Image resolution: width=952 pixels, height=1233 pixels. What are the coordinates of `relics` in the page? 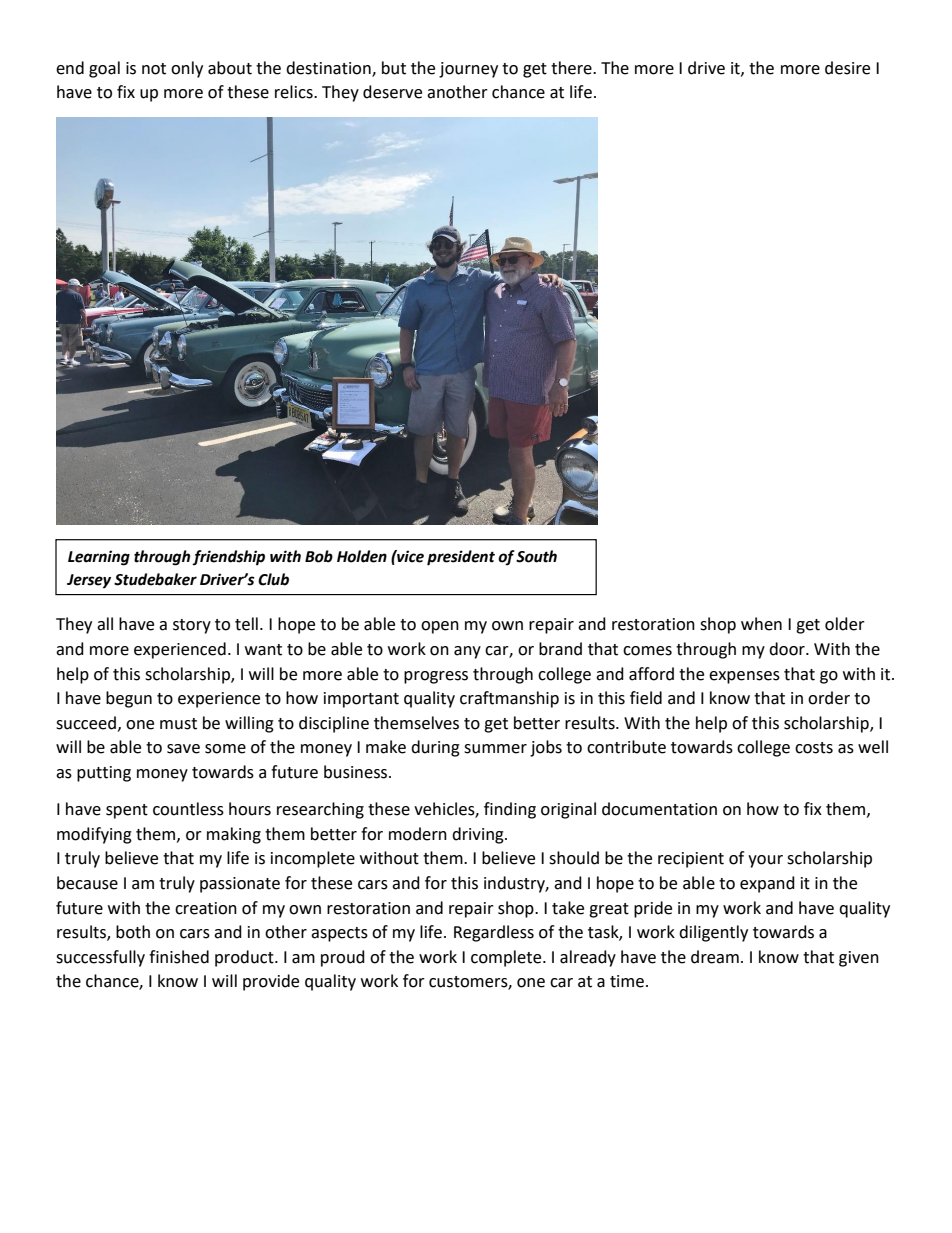 It's located at (295, 92).
